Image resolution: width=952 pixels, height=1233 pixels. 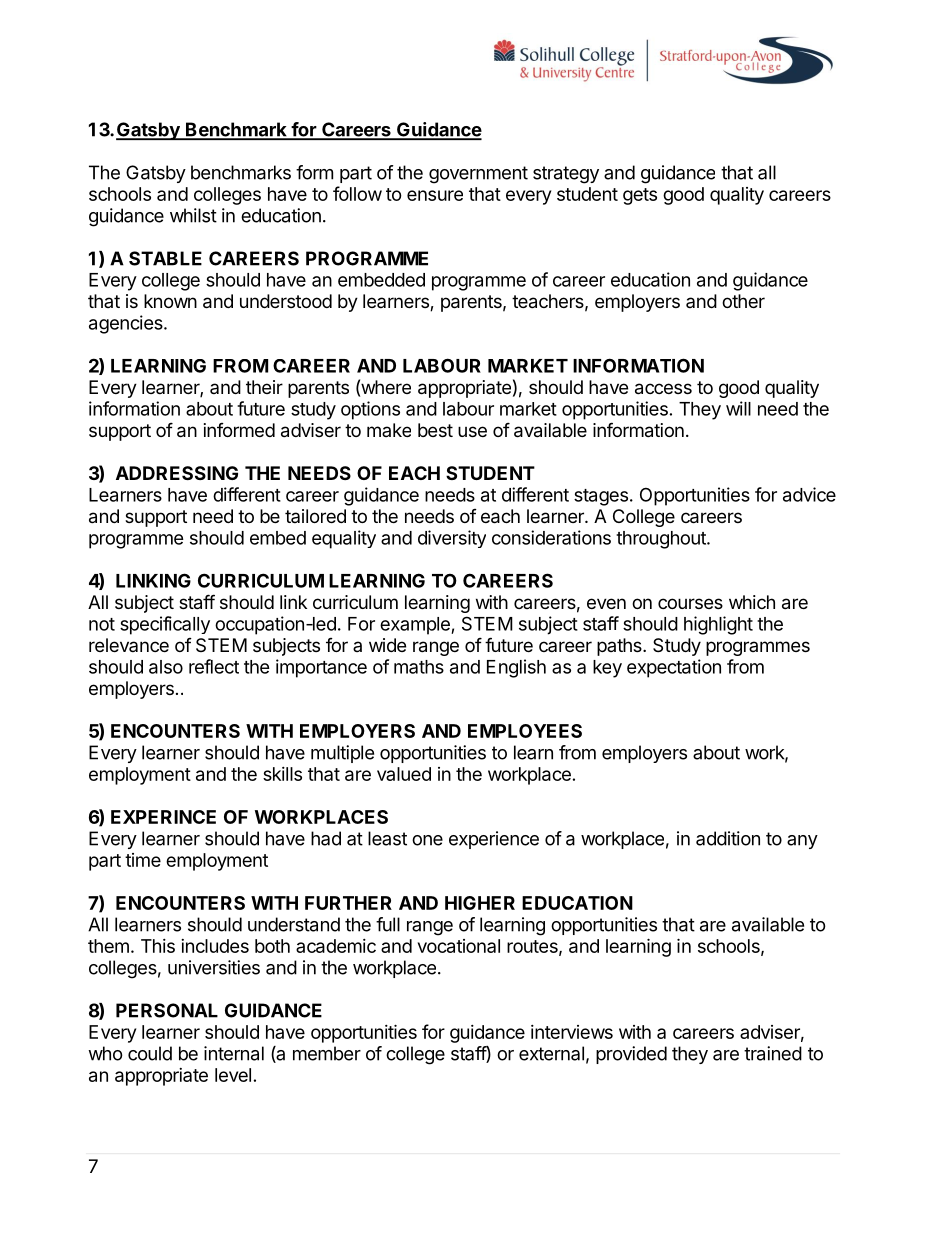 I want to click on one, so click(x=427, y=840).
